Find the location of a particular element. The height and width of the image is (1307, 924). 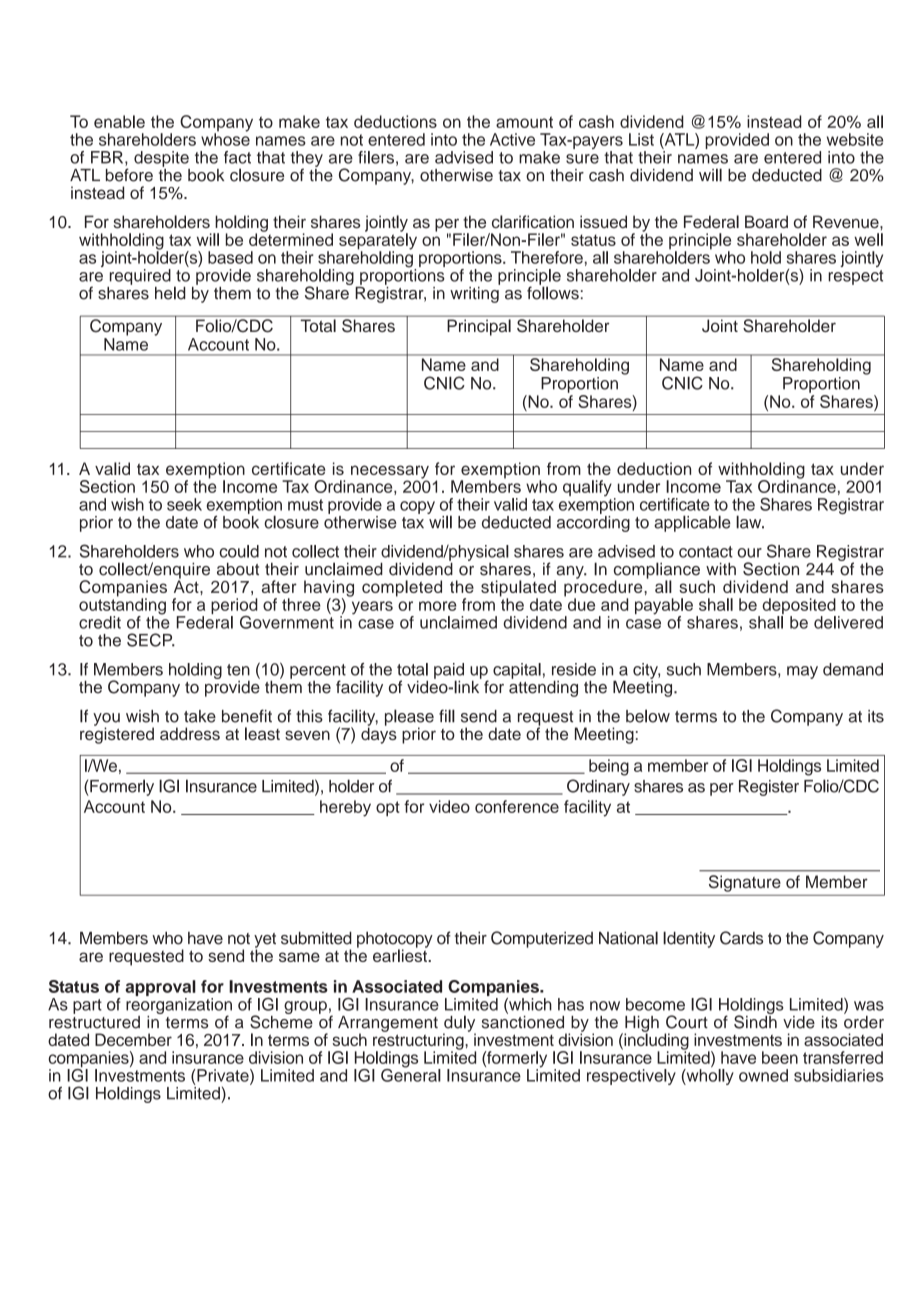

Active is located at coordinates (512, 139).
